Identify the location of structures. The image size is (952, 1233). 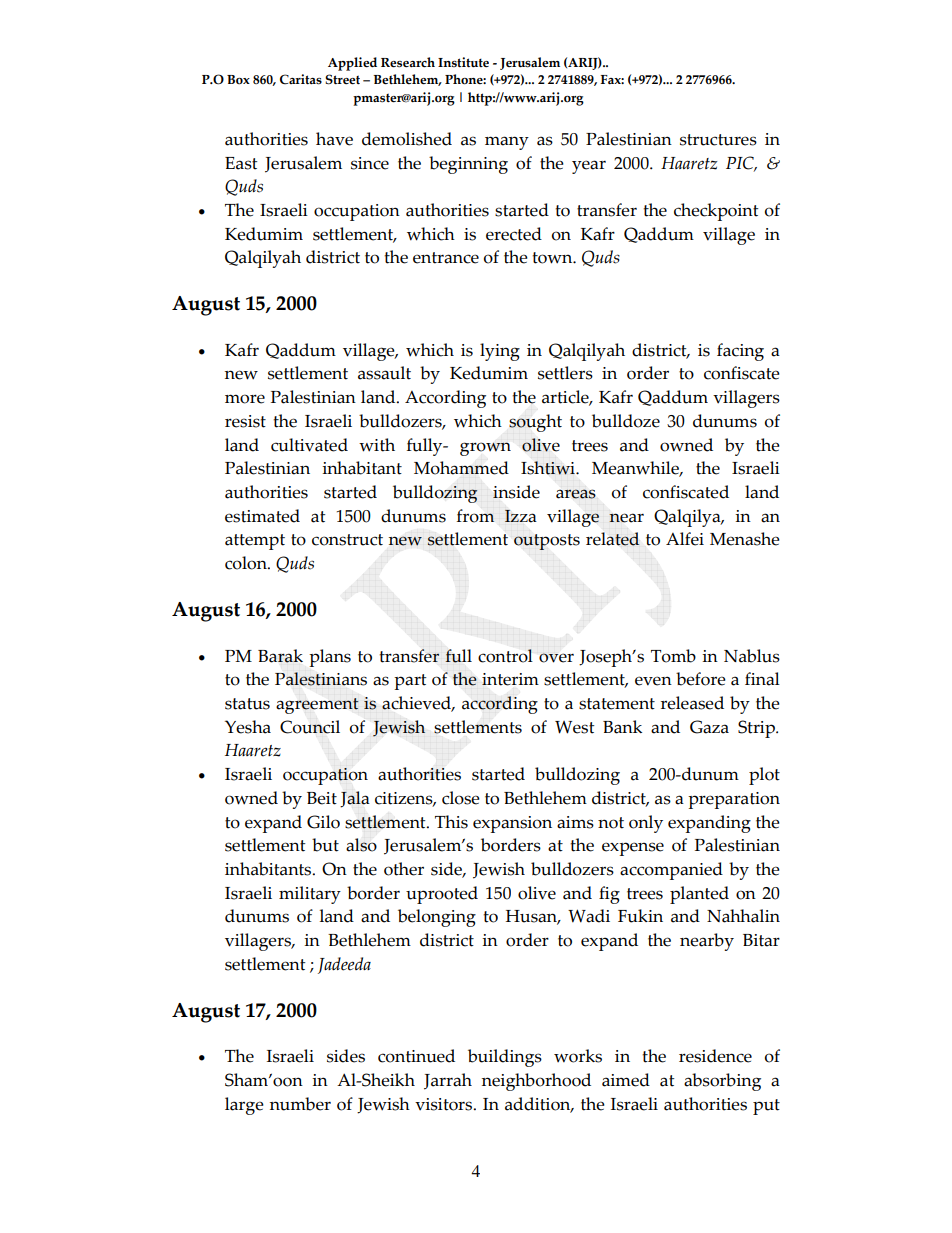
(718, 140).
